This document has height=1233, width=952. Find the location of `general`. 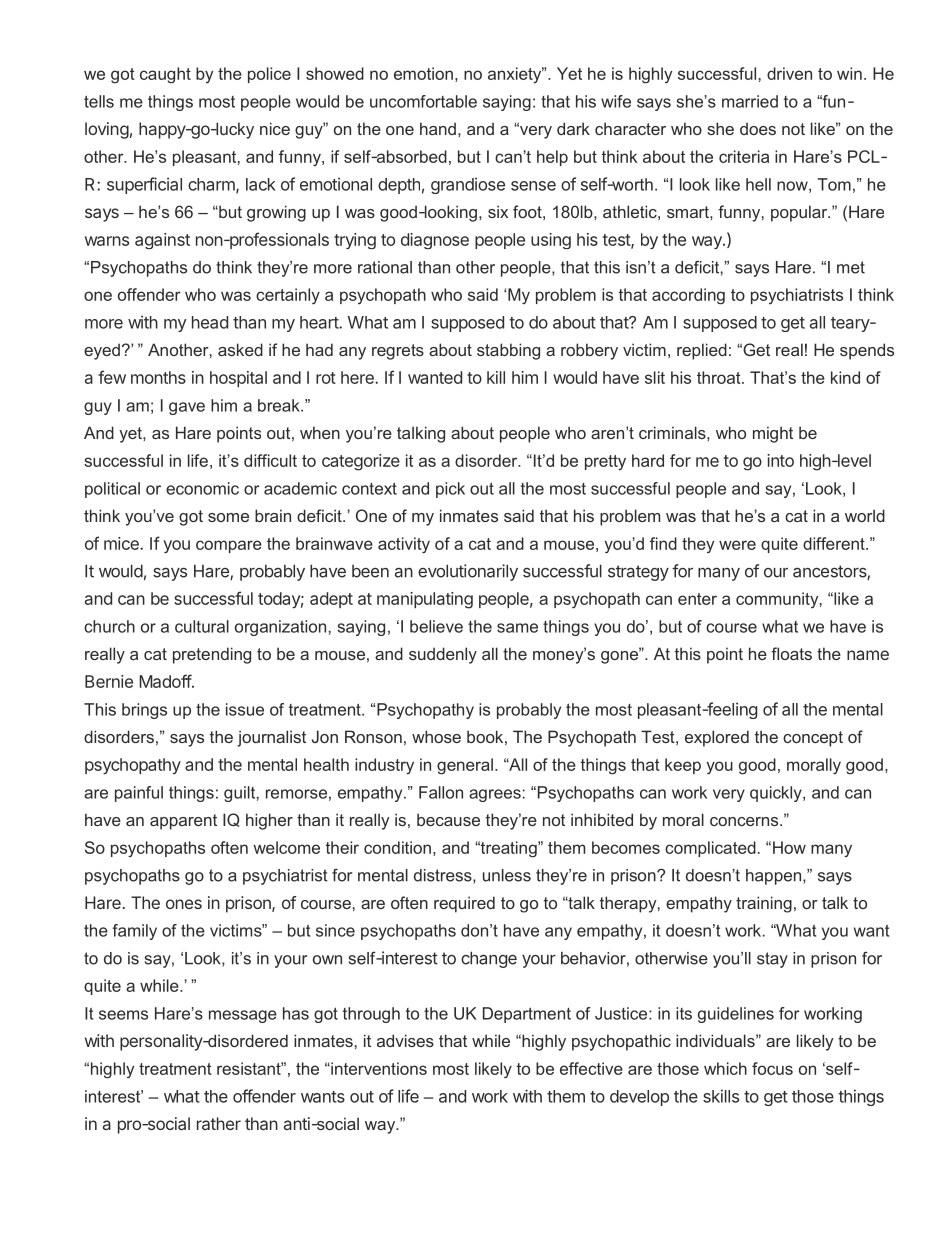

general is located at coordinates (465, 766).
